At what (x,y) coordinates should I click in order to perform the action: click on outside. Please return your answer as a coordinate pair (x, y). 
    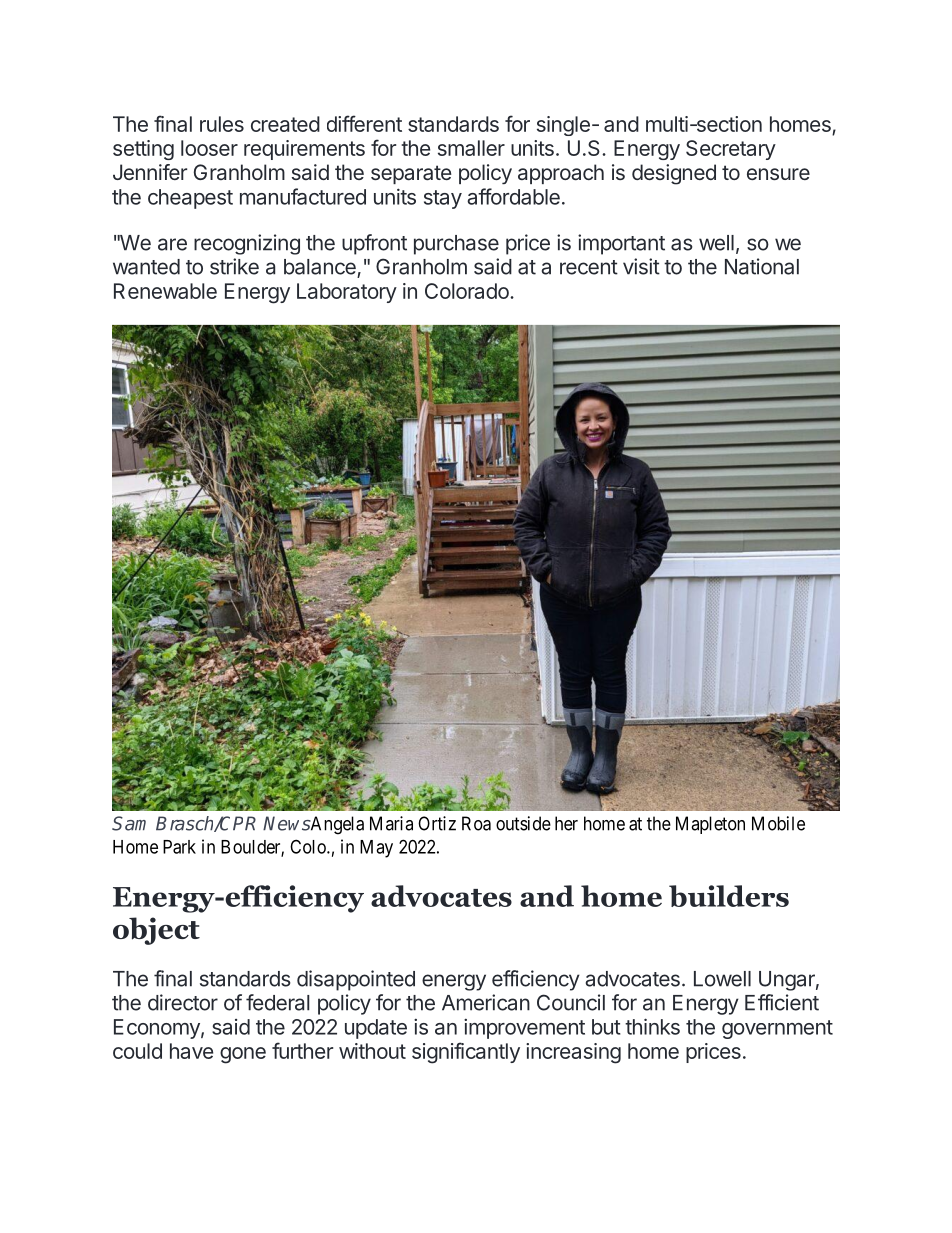
    Looking at the image, I should click on (523, 823).
